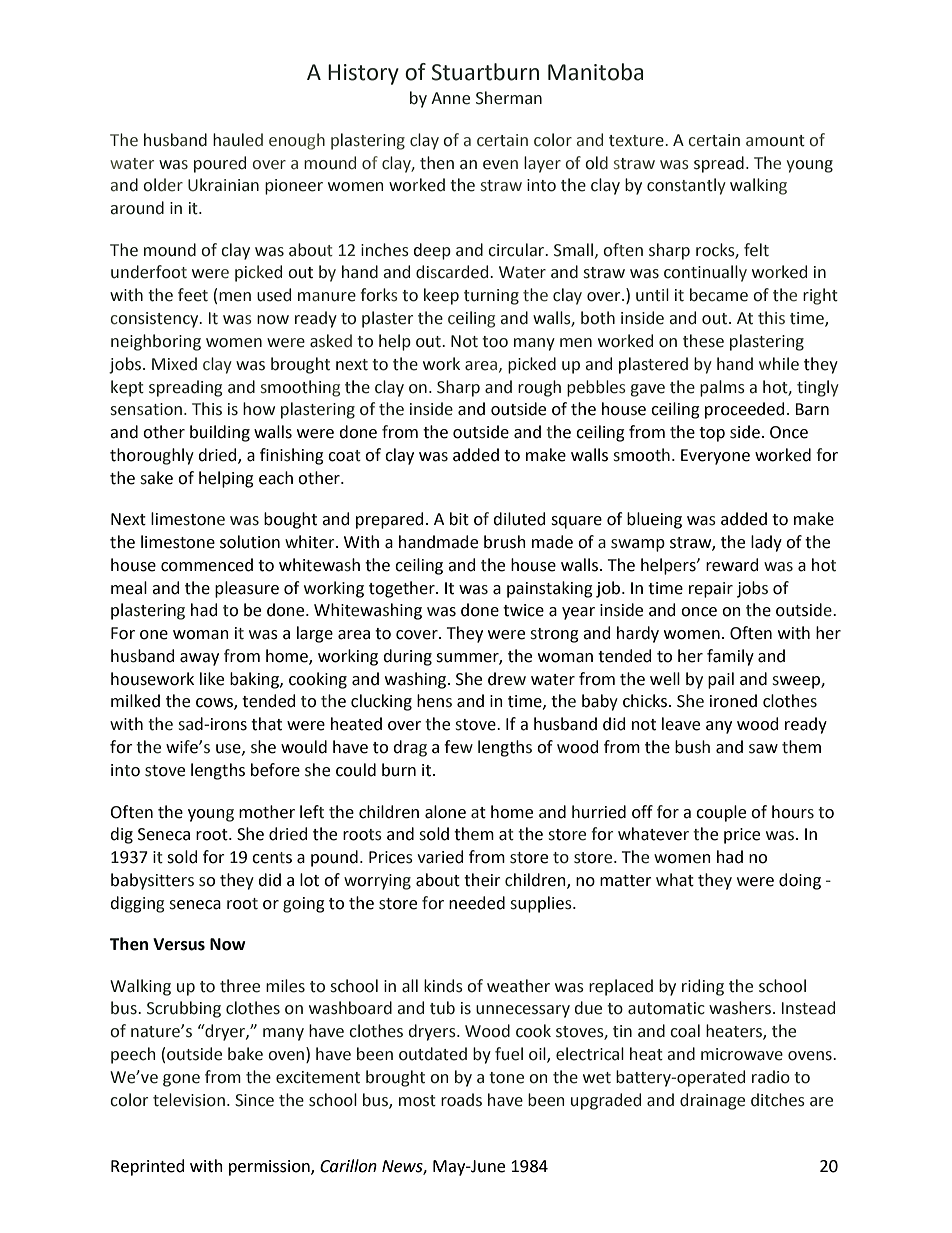 Image resolution: width=952 pixels, height=1233 pixels. What do you see at coordinates (800, 881) in the image?
I see `doing` at bounding box center [800, 881].
